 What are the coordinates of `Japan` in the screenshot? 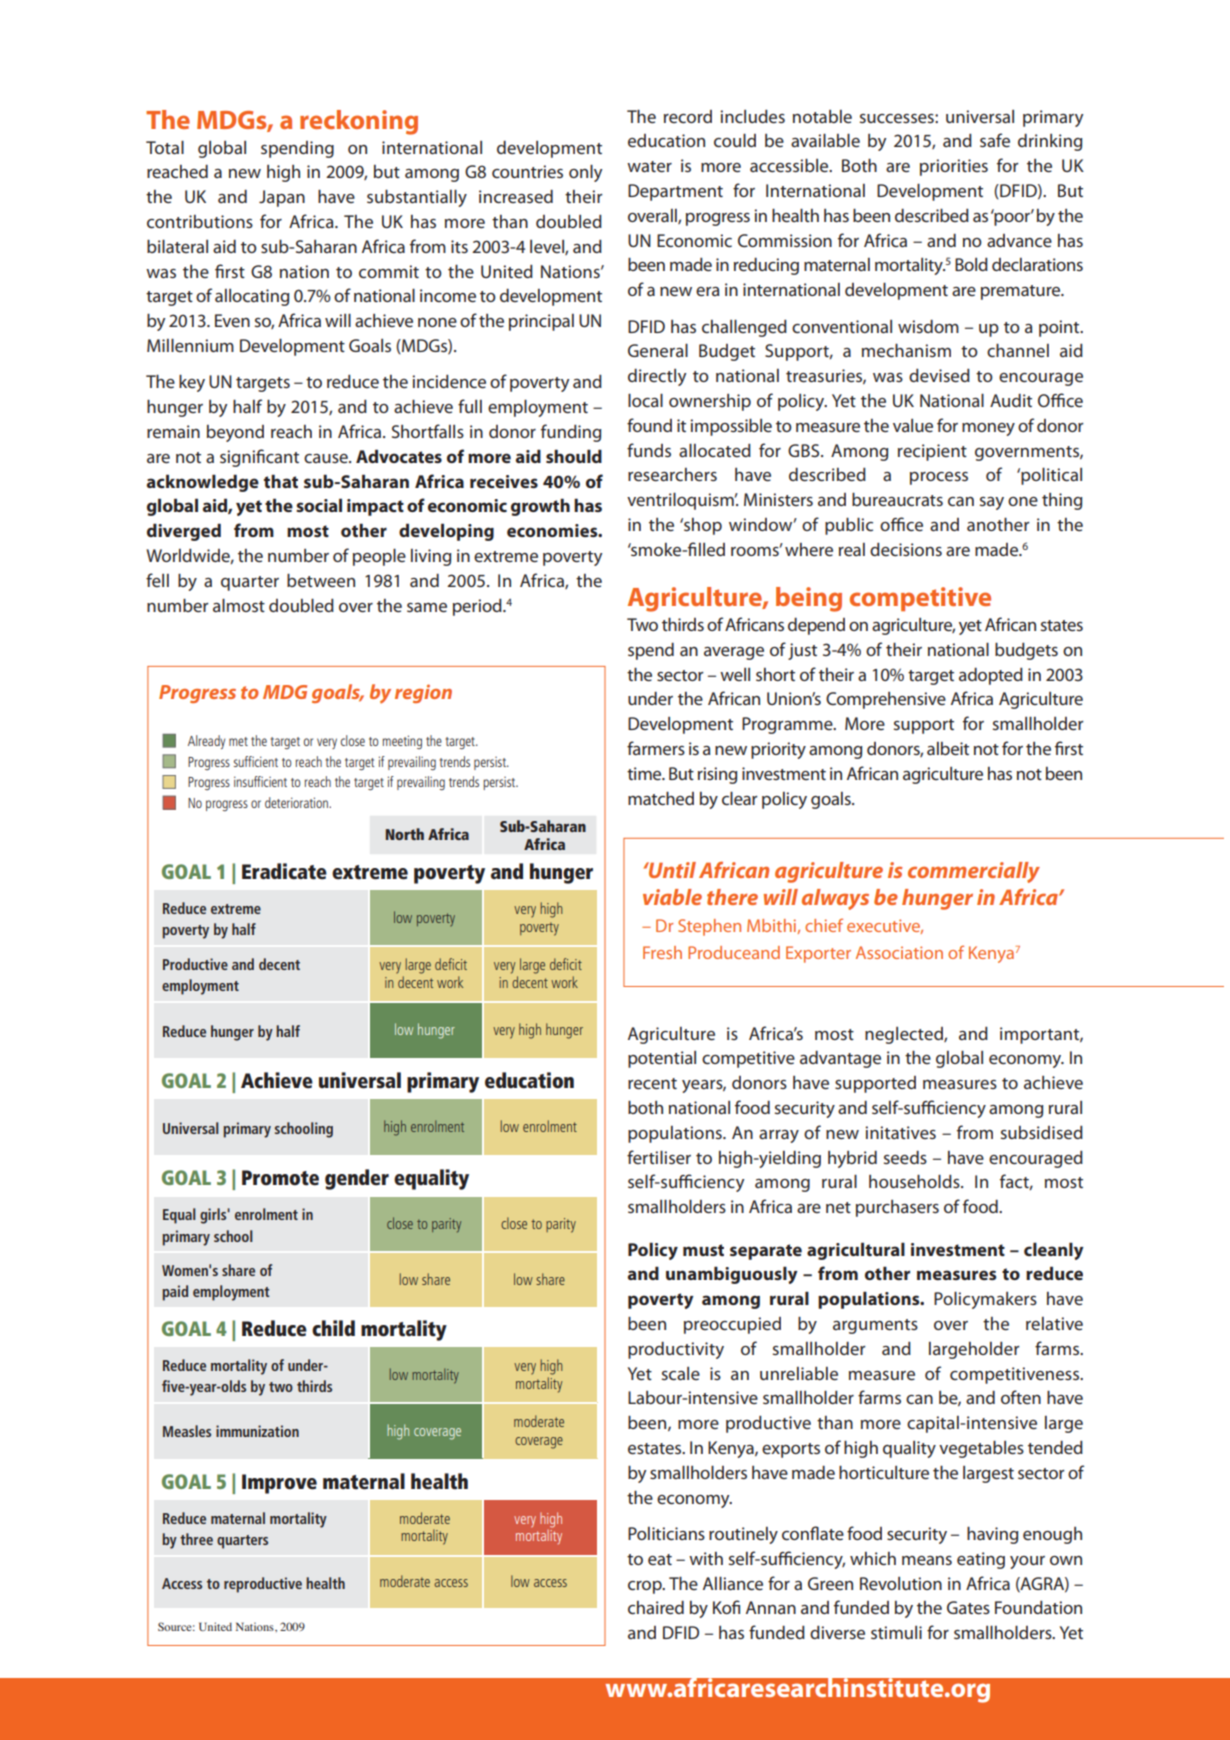 It's located at (282, 198).
